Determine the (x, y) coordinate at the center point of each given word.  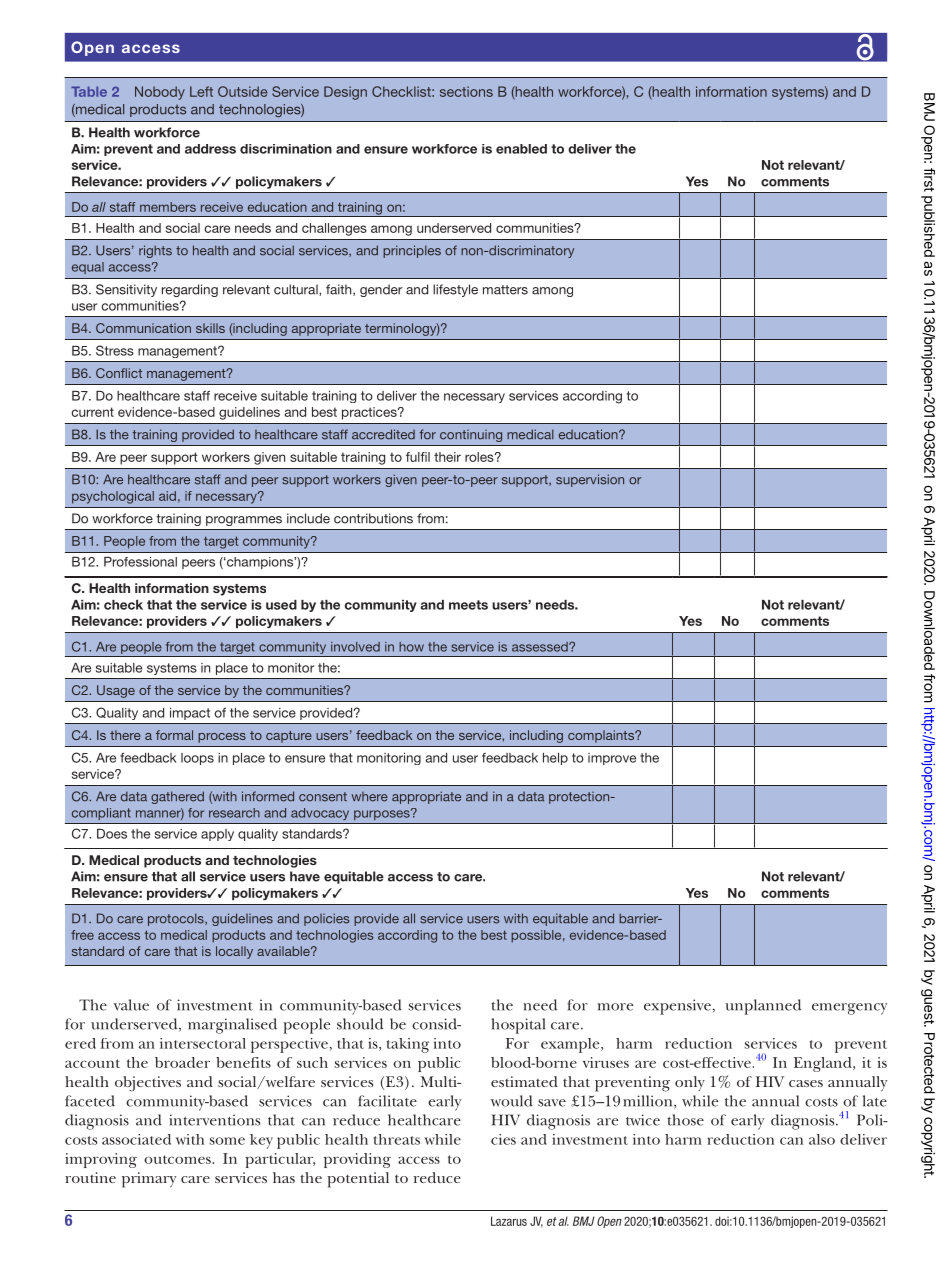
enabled (521, 149)
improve (612, 759)
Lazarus (509, 1221)
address (210, 149)
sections (466, 91)
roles (480, 457)
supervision (590, 480)
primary (149, 1180)
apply (217, 835)
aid (167, 496)
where (369, 797)
